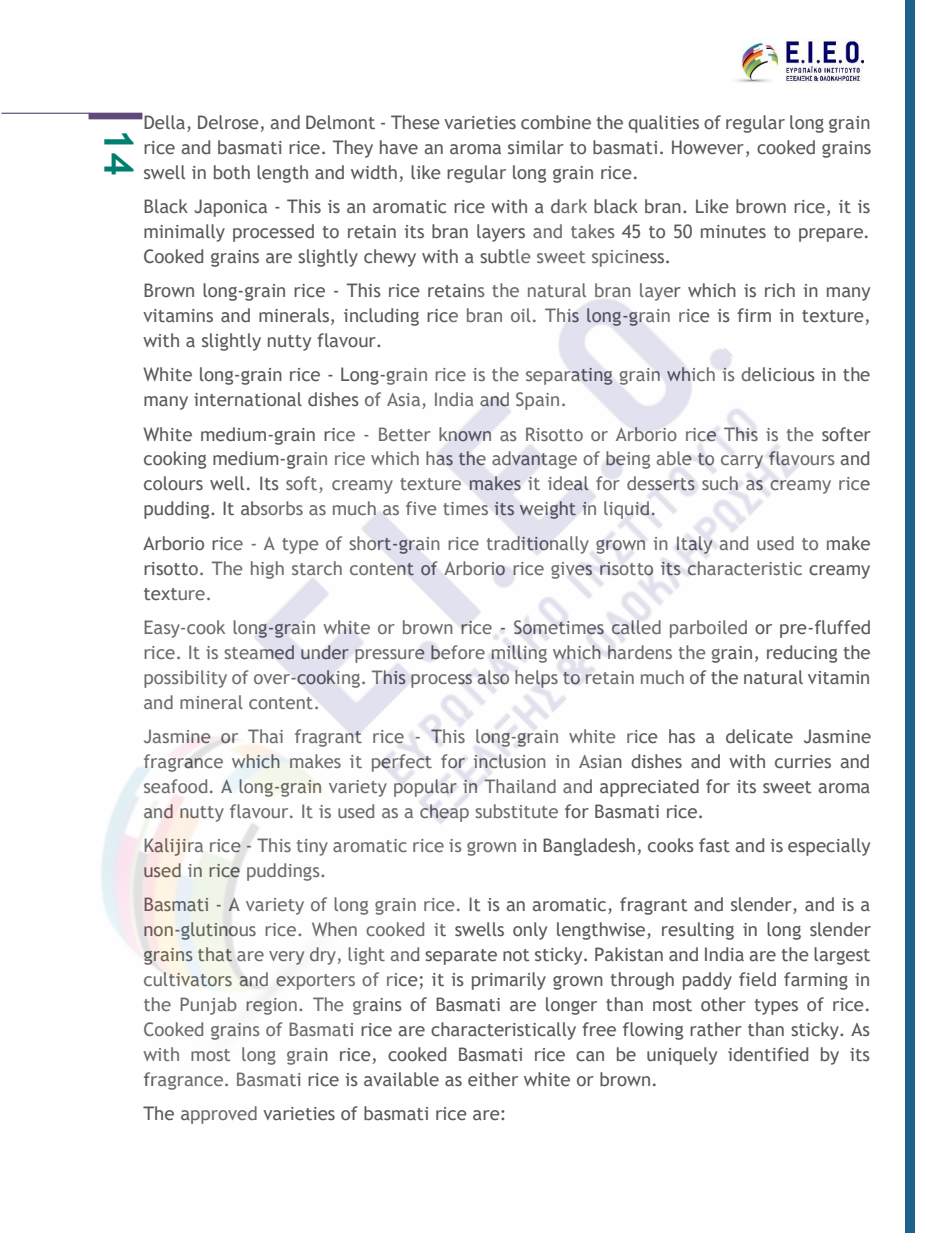 Image resolution: width=952 pixels, height=1233 pixels. Describe the element at coordinates (536, 147) in the screenshot. I see `similar` at that location.
